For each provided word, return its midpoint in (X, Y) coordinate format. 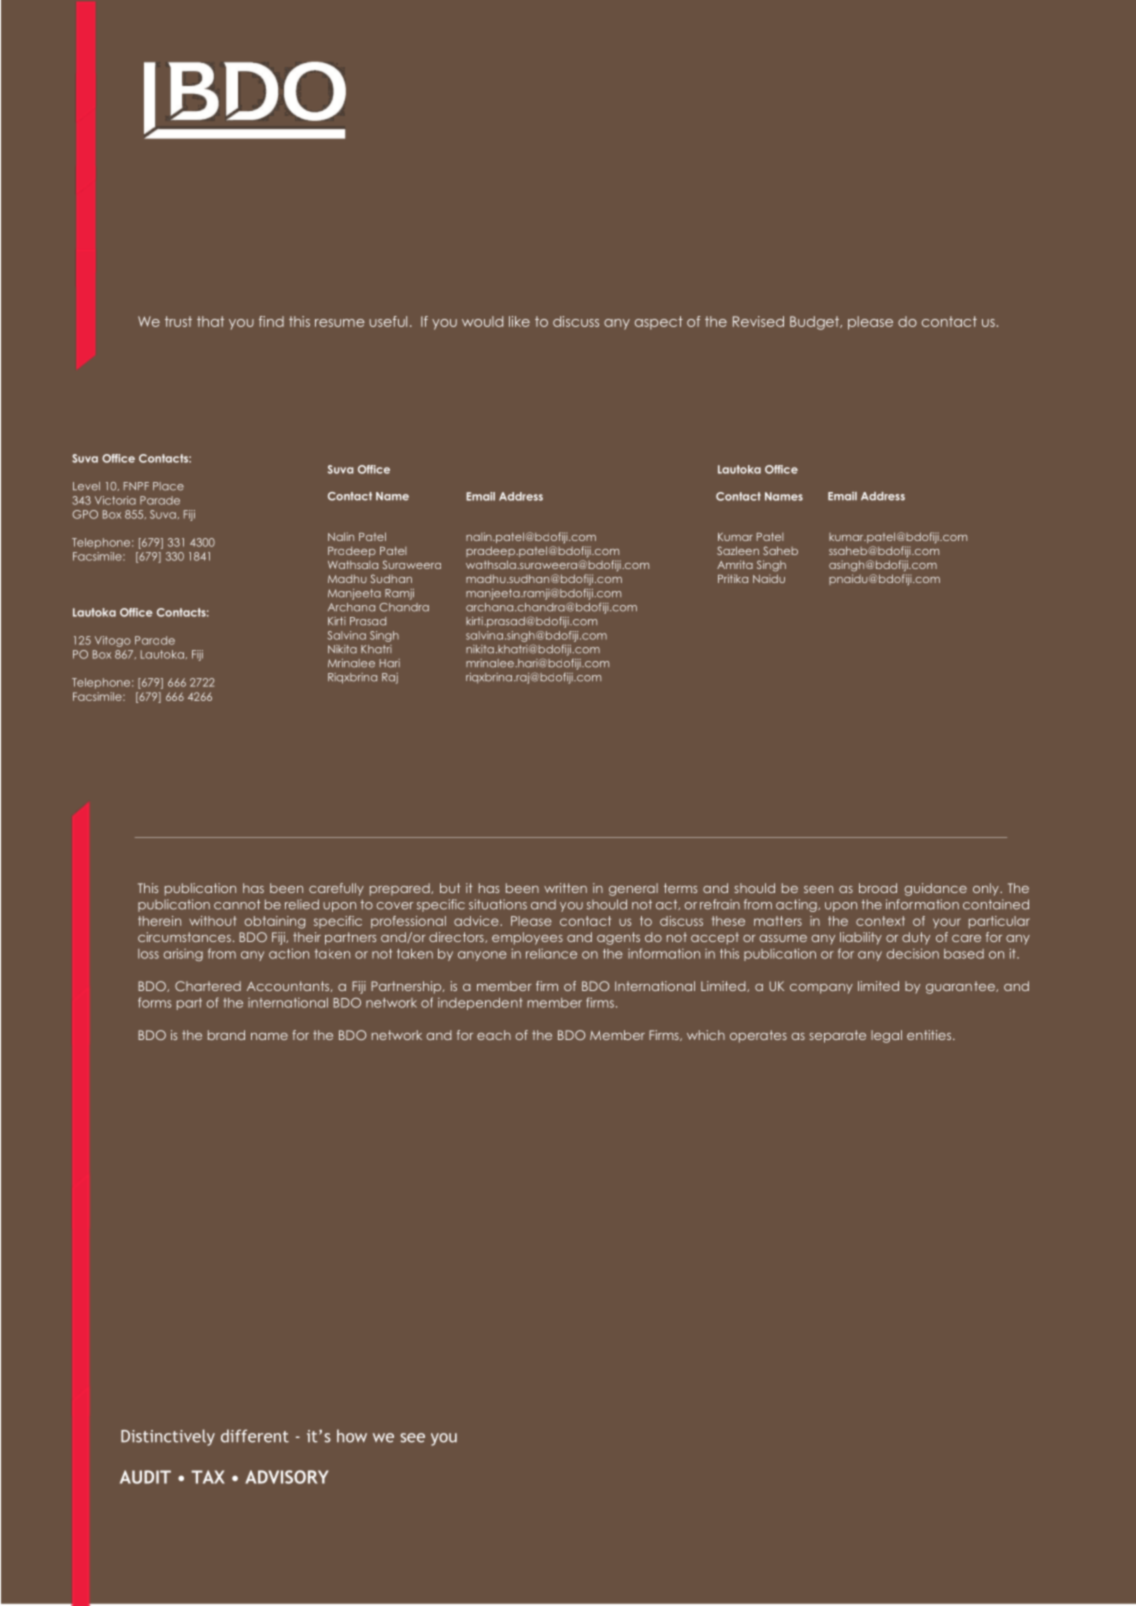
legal (886, 1036)
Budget (815, 323)
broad (878, 888)
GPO (85, 514)
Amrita (735, 564)
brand (226, 1035)
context (880, 921)
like (519, 321)
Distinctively (168, 1437)
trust (178, 321)
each (494, 1035)
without (213, 921)
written (565, 888)
